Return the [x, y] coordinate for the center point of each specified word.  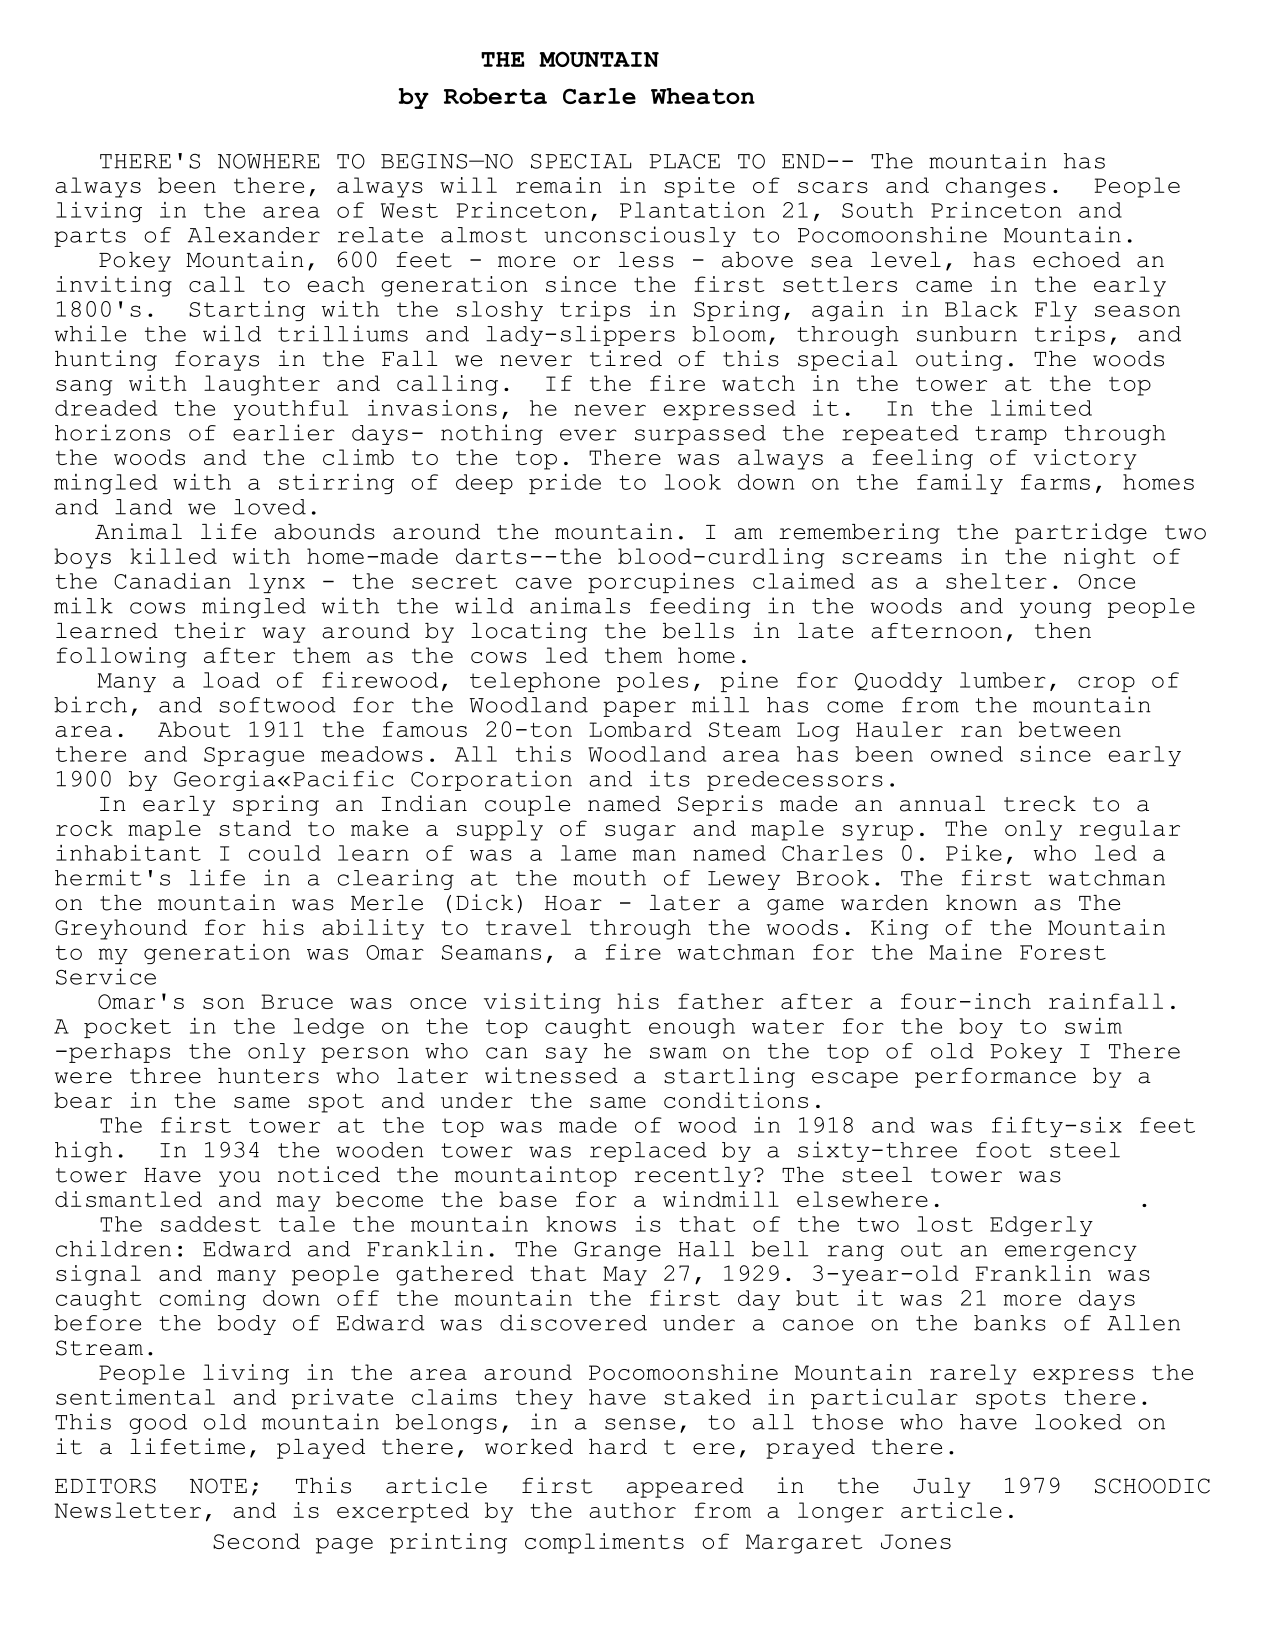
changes [996, 187]
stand [255, 828]
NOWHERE [268, 161]
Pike [974, 853]
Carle [599, 96]
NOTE [218, 1486]
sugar [640, 833]
